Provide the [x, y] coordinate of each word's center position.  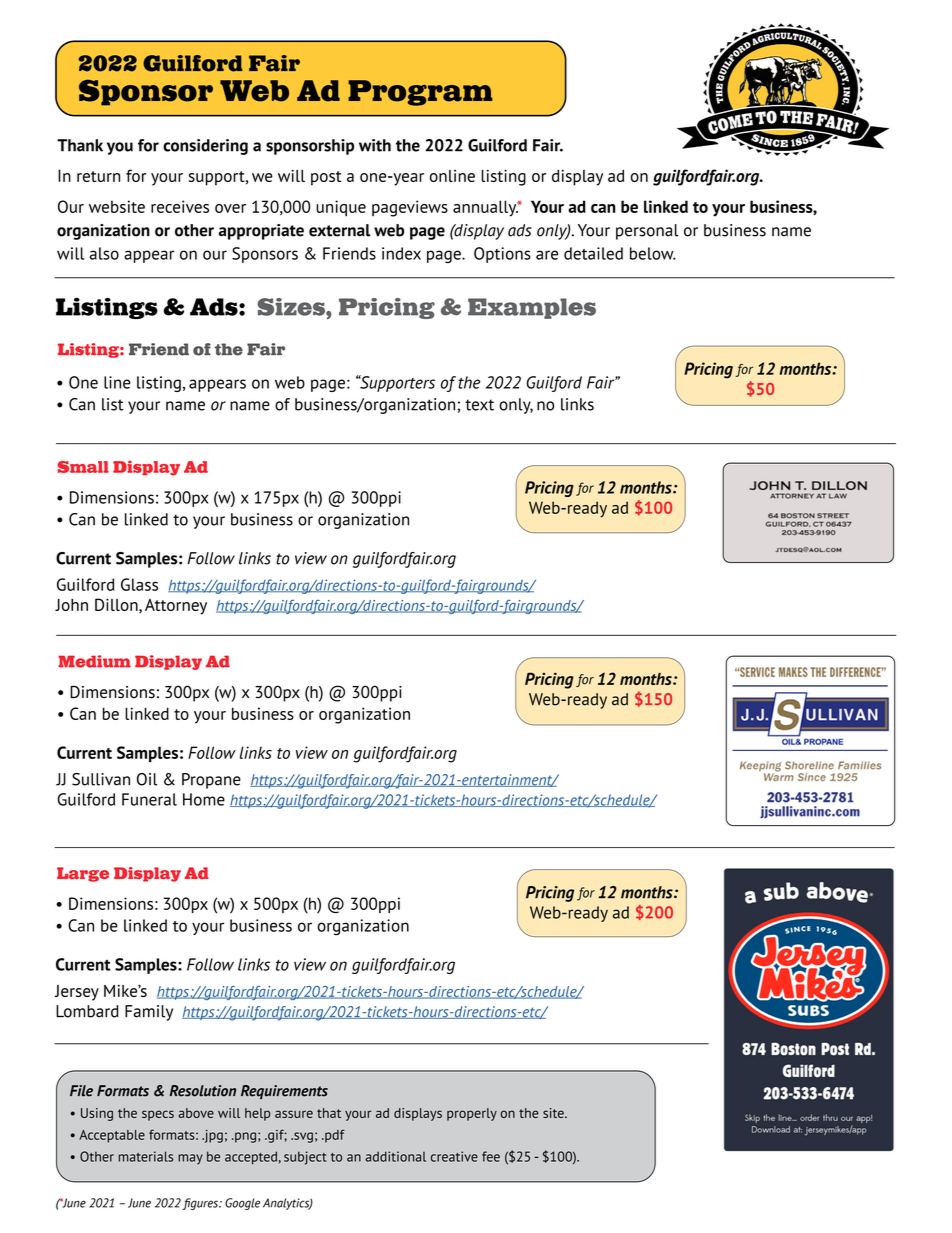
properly [472, 1114]
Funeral [149, 799]
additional [395, 1156]
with [375, 145]
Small [83, 467]
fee [491, 1156]
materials [146, 1156]
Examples [532, 308]
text [479, 405]
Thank [80, 145]
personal [647, 232]
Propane [211, 781]
